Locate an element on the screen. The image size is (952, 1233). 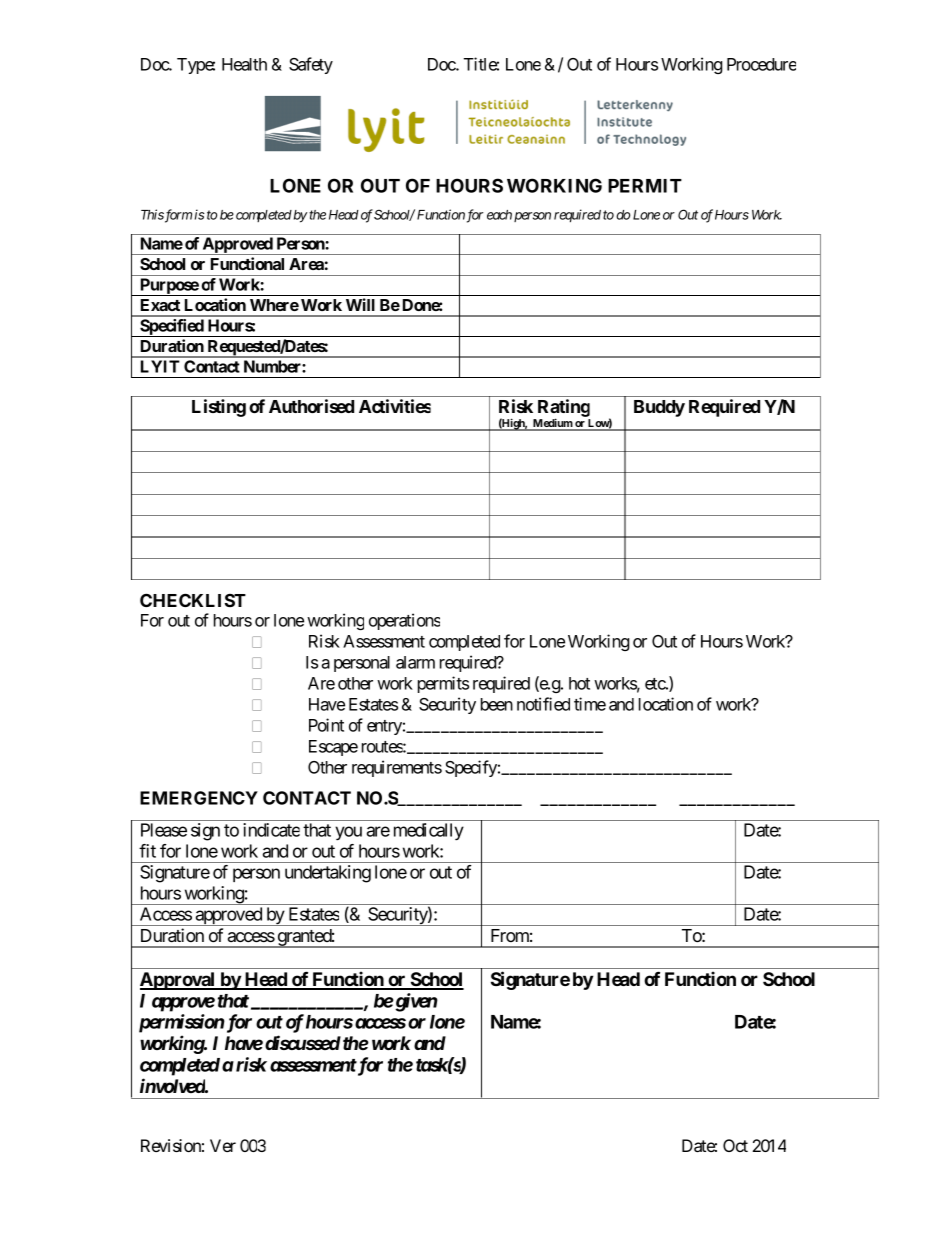
requirements is located at coordinates (397, 768).
